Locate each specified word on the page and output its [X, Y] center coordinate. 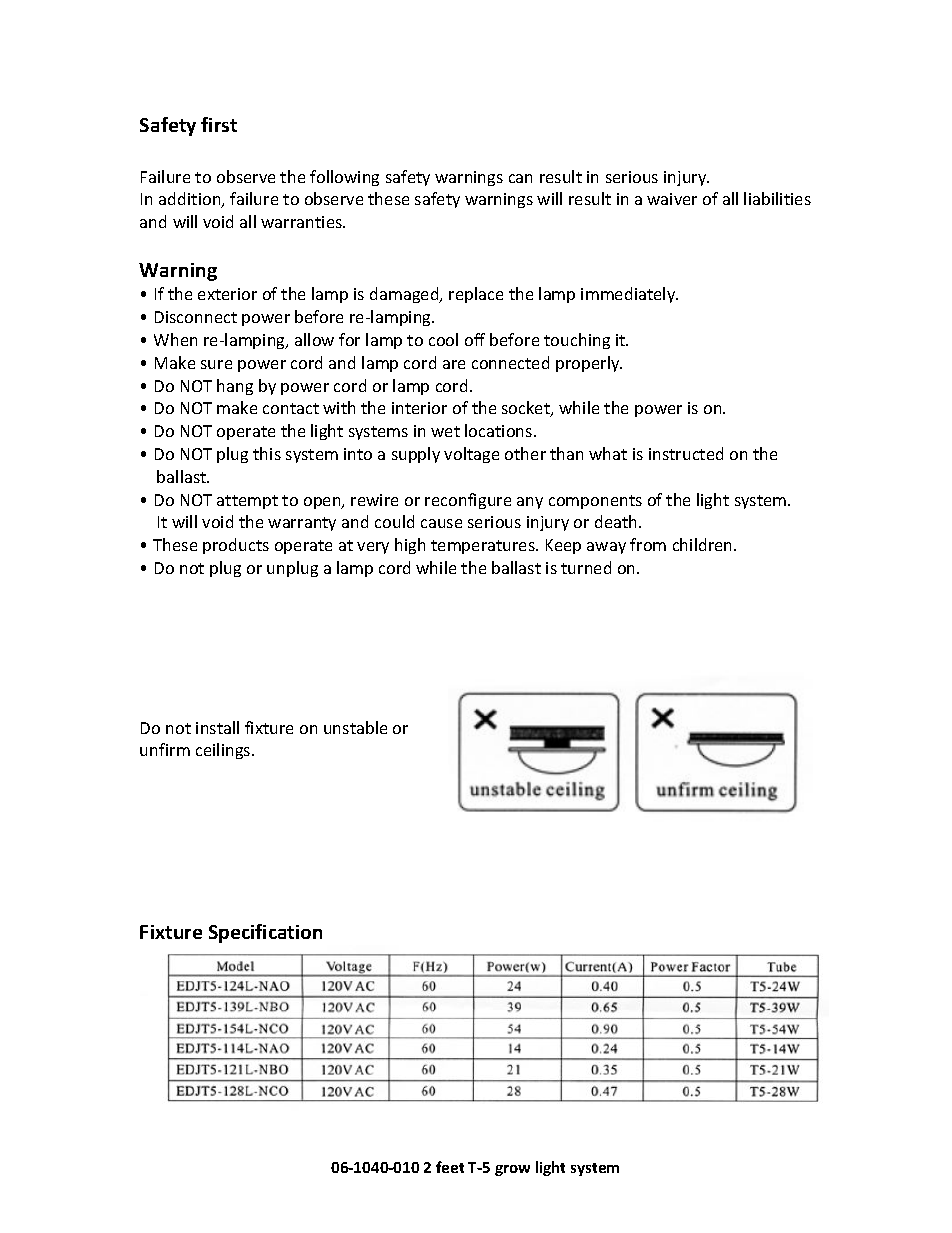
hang [235, 387]
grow [512, 1170]
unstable [355, 727]
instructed [686, 453]
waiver [672, 199]
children [704, 544]
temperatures [484, 547]
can [520, 178]
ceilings [224, 751]
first [219, 124]
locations [500, 430]
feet [450, 1167]
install [217, 727]
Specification [265, 933]
